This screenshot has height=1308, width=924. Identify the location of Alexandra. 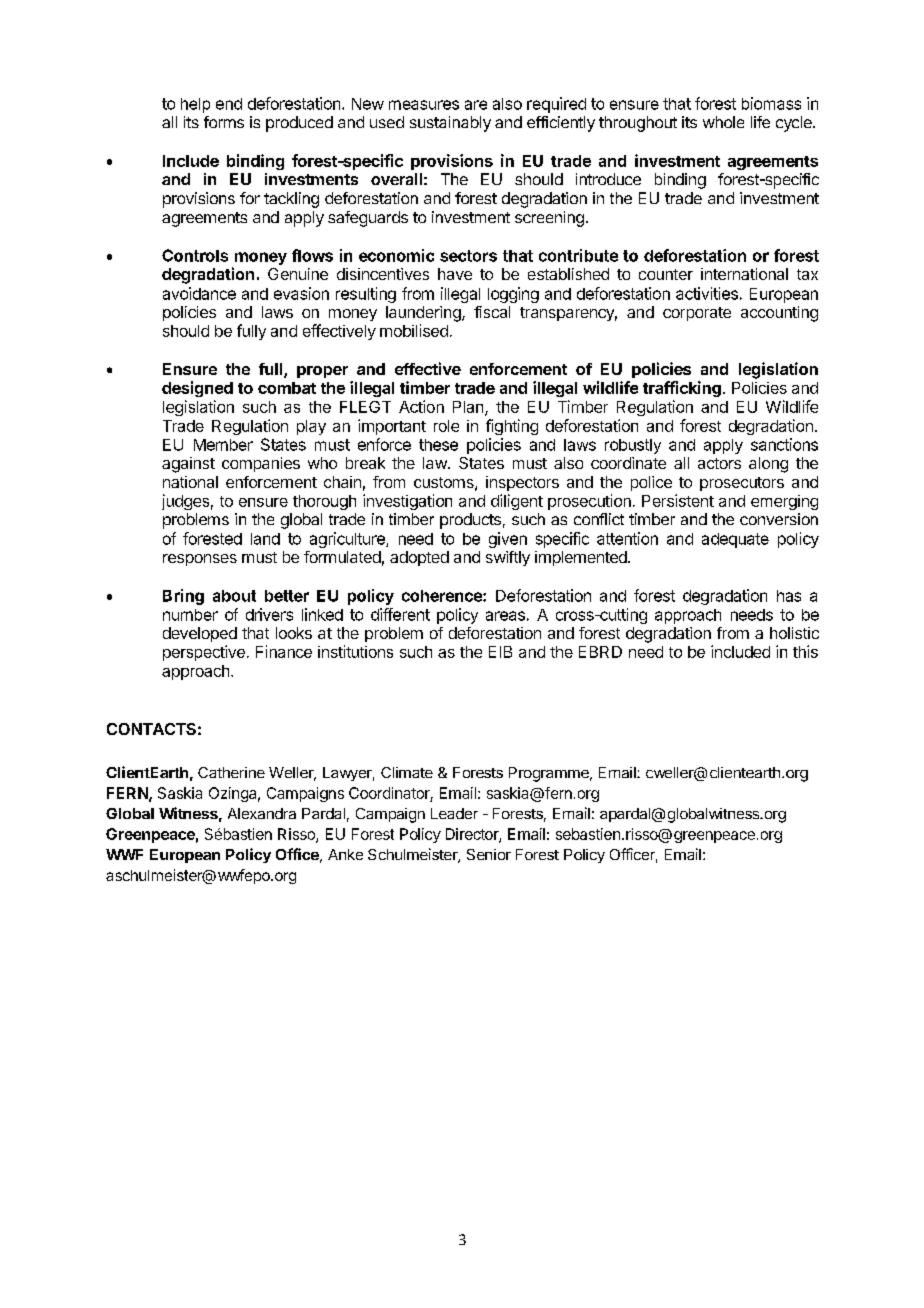
(262, 813).
